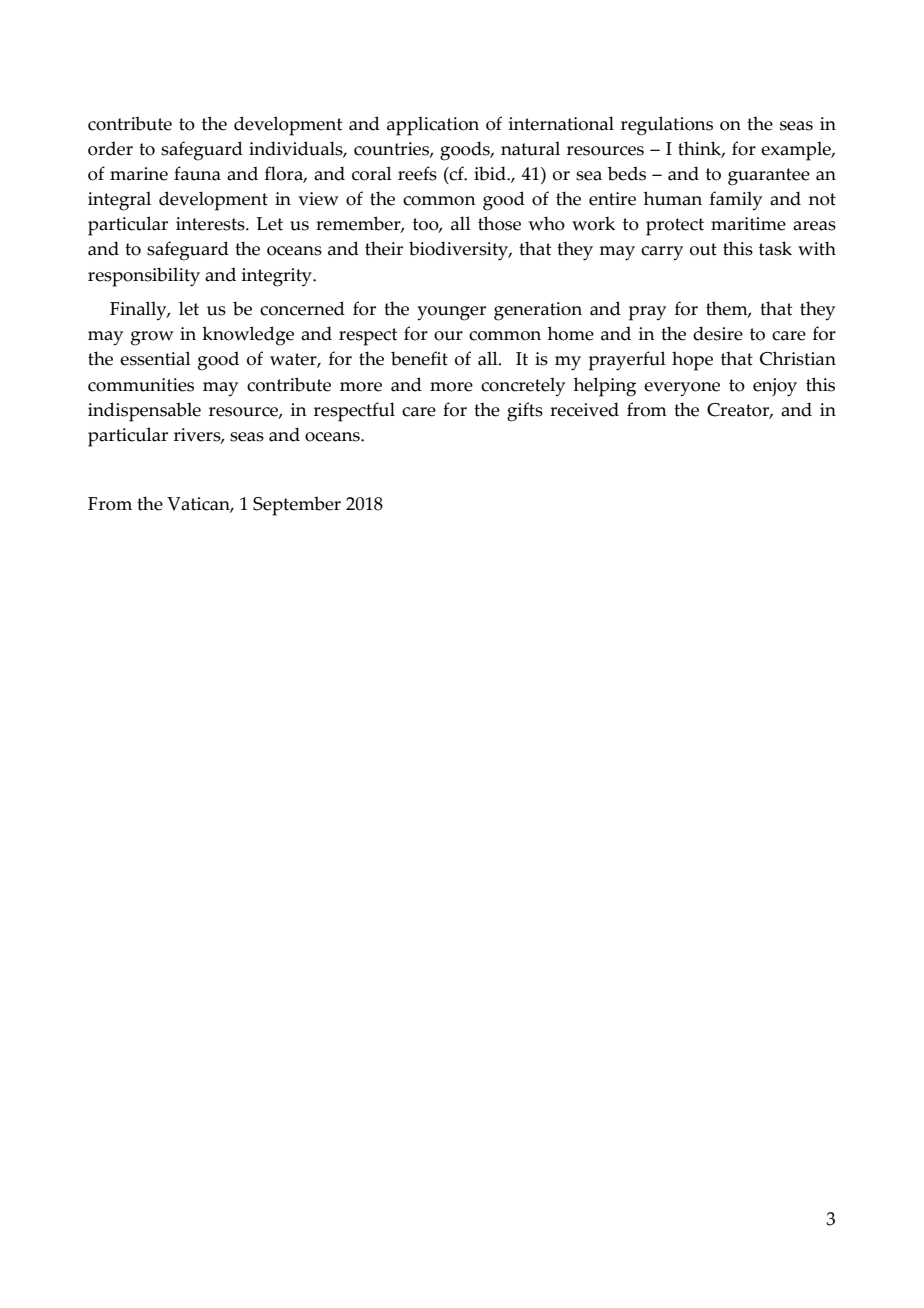 Image resolution: width=924 pixels, height=1308 pixels. What do you see at coordinates (110, 148) in the document?
I see `order` at bounding box center [110, 148].
